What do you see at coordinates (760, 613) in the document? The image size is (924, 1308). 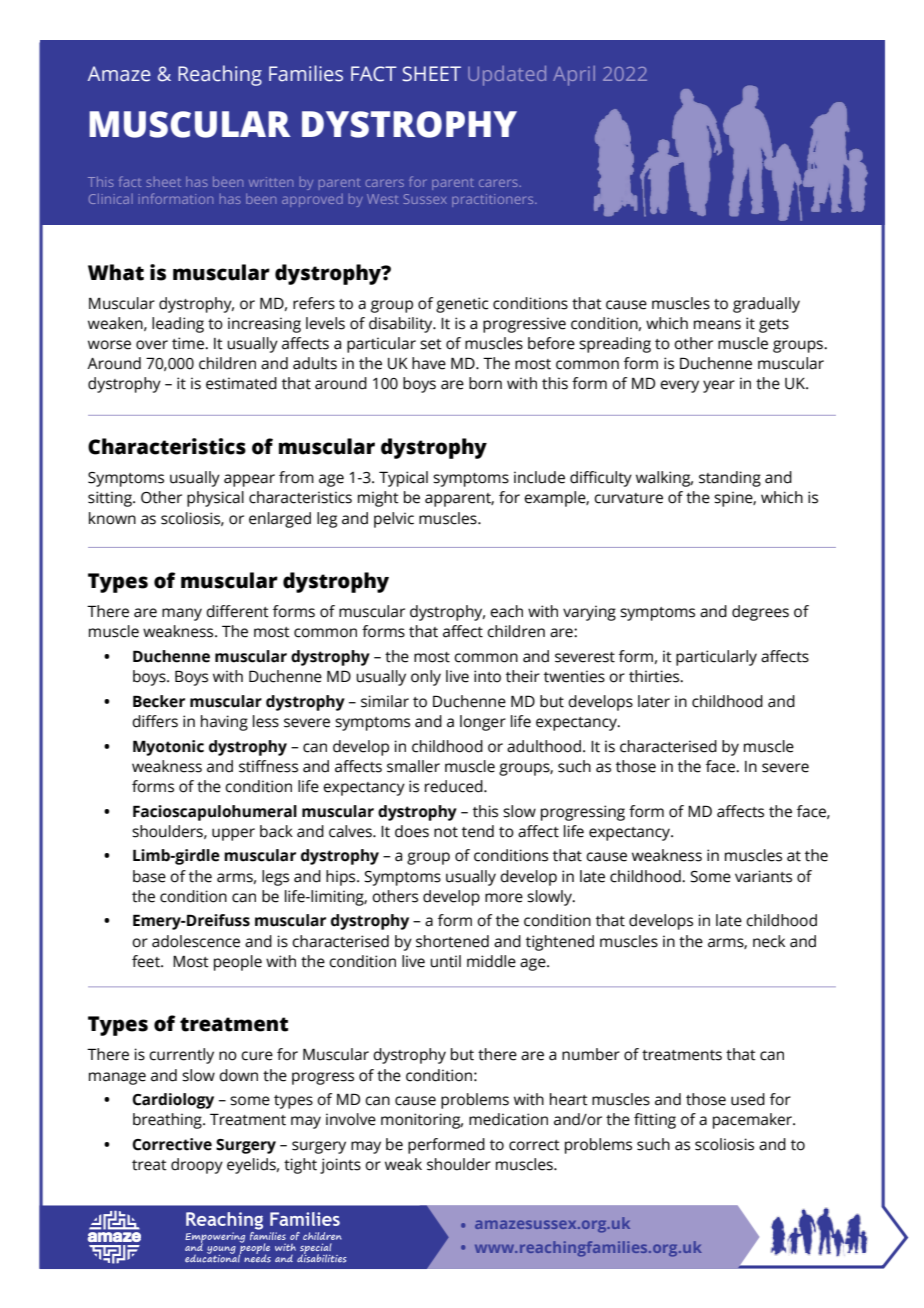 I see `degrees` at bounding box center [760, 613].
